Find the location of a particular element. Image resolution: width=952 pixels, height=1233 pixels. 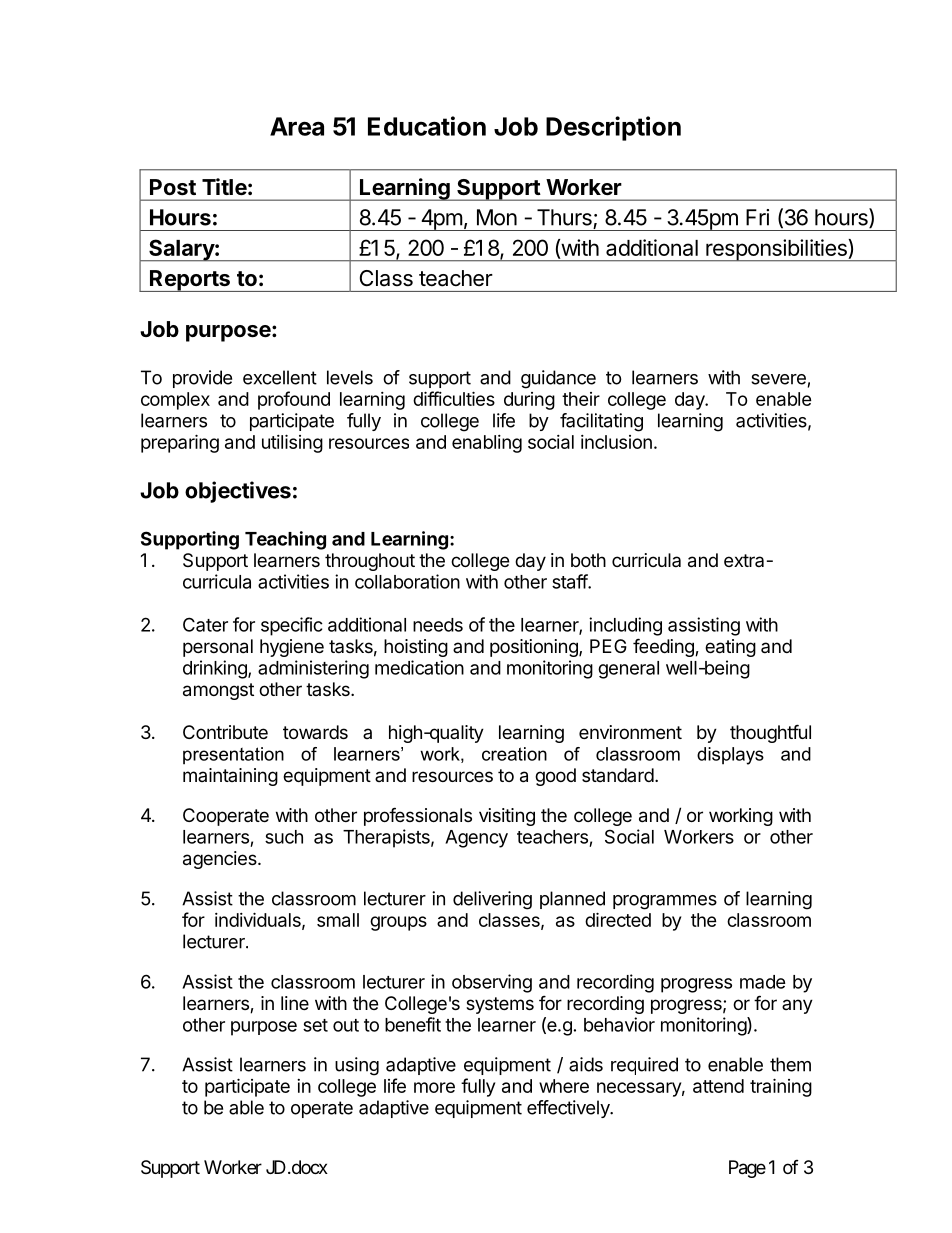

objectives is located at coordinates (238, 492).
